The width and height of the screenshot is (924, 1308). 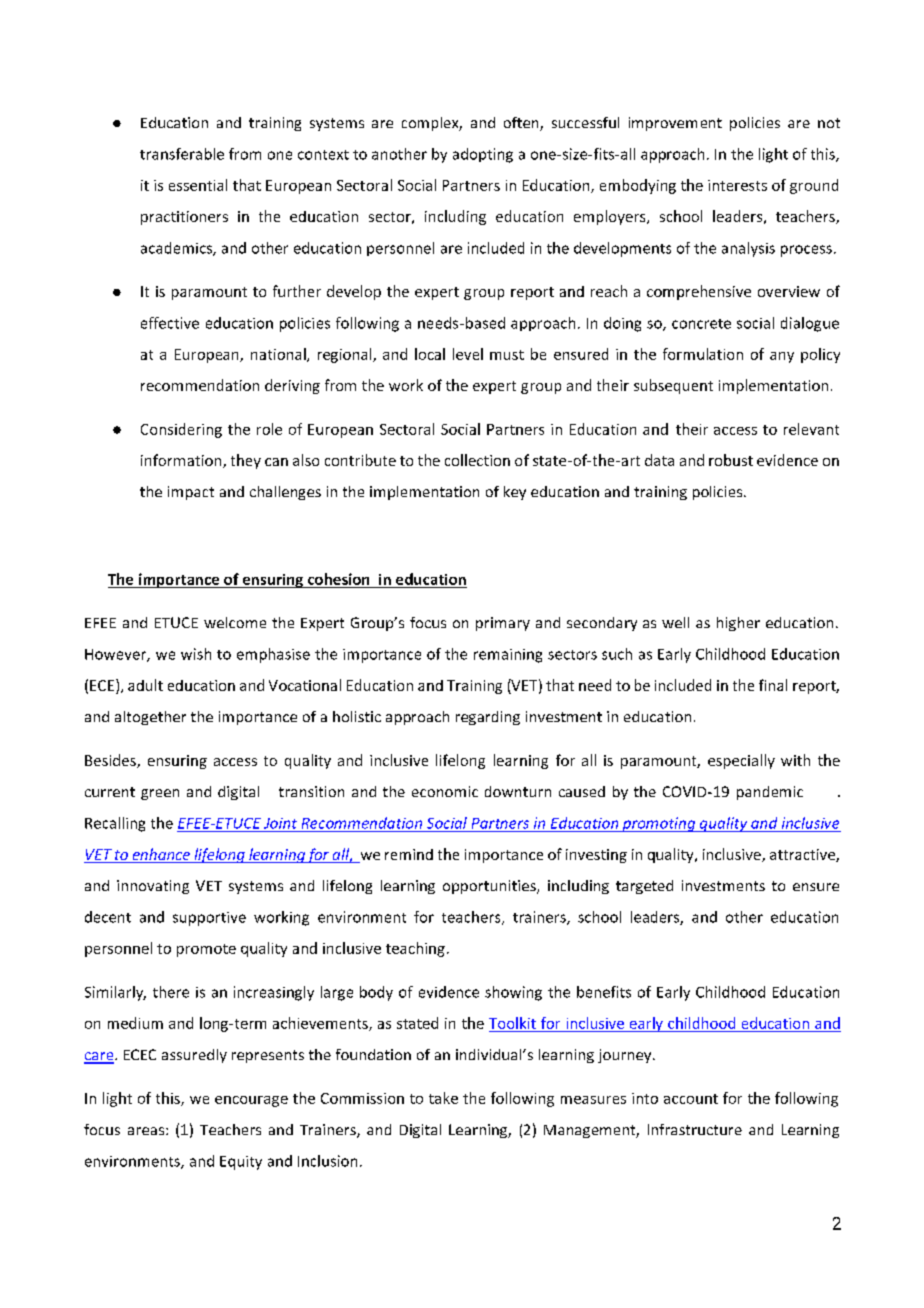 I want to click on areas, so click(x=147, y=1131).
